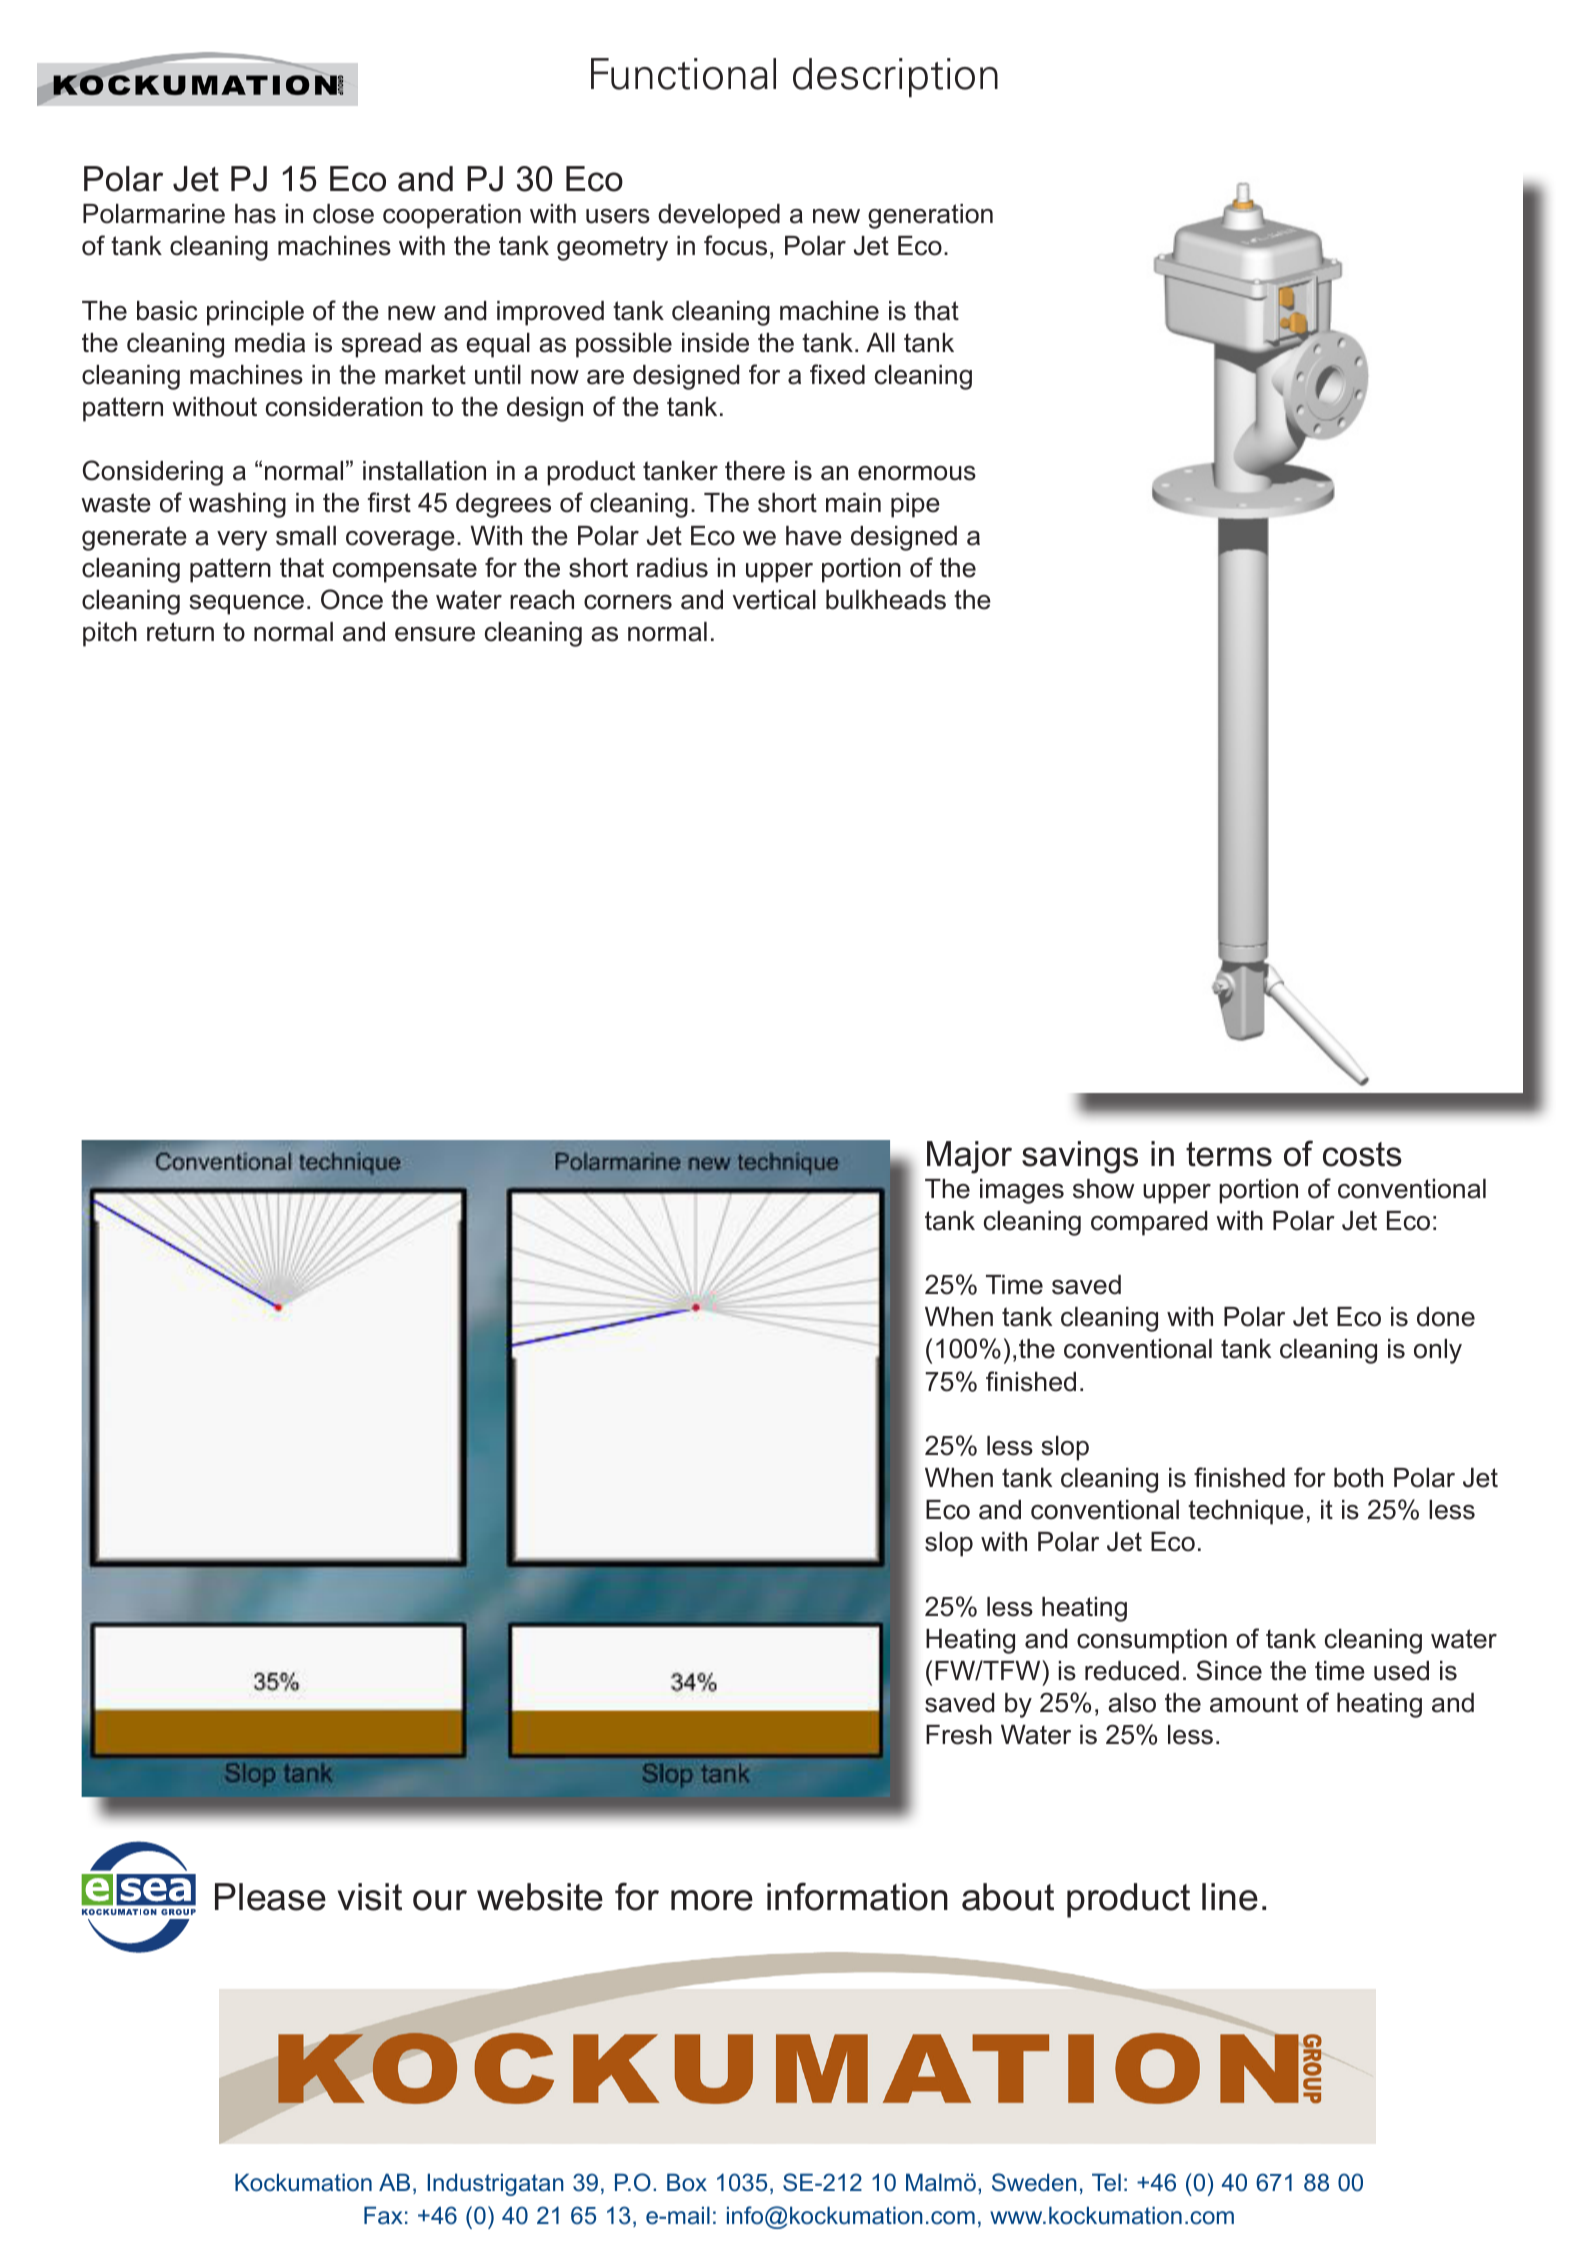 The image size is (1595, 2255). I want to click on has, so click(255, 214).
